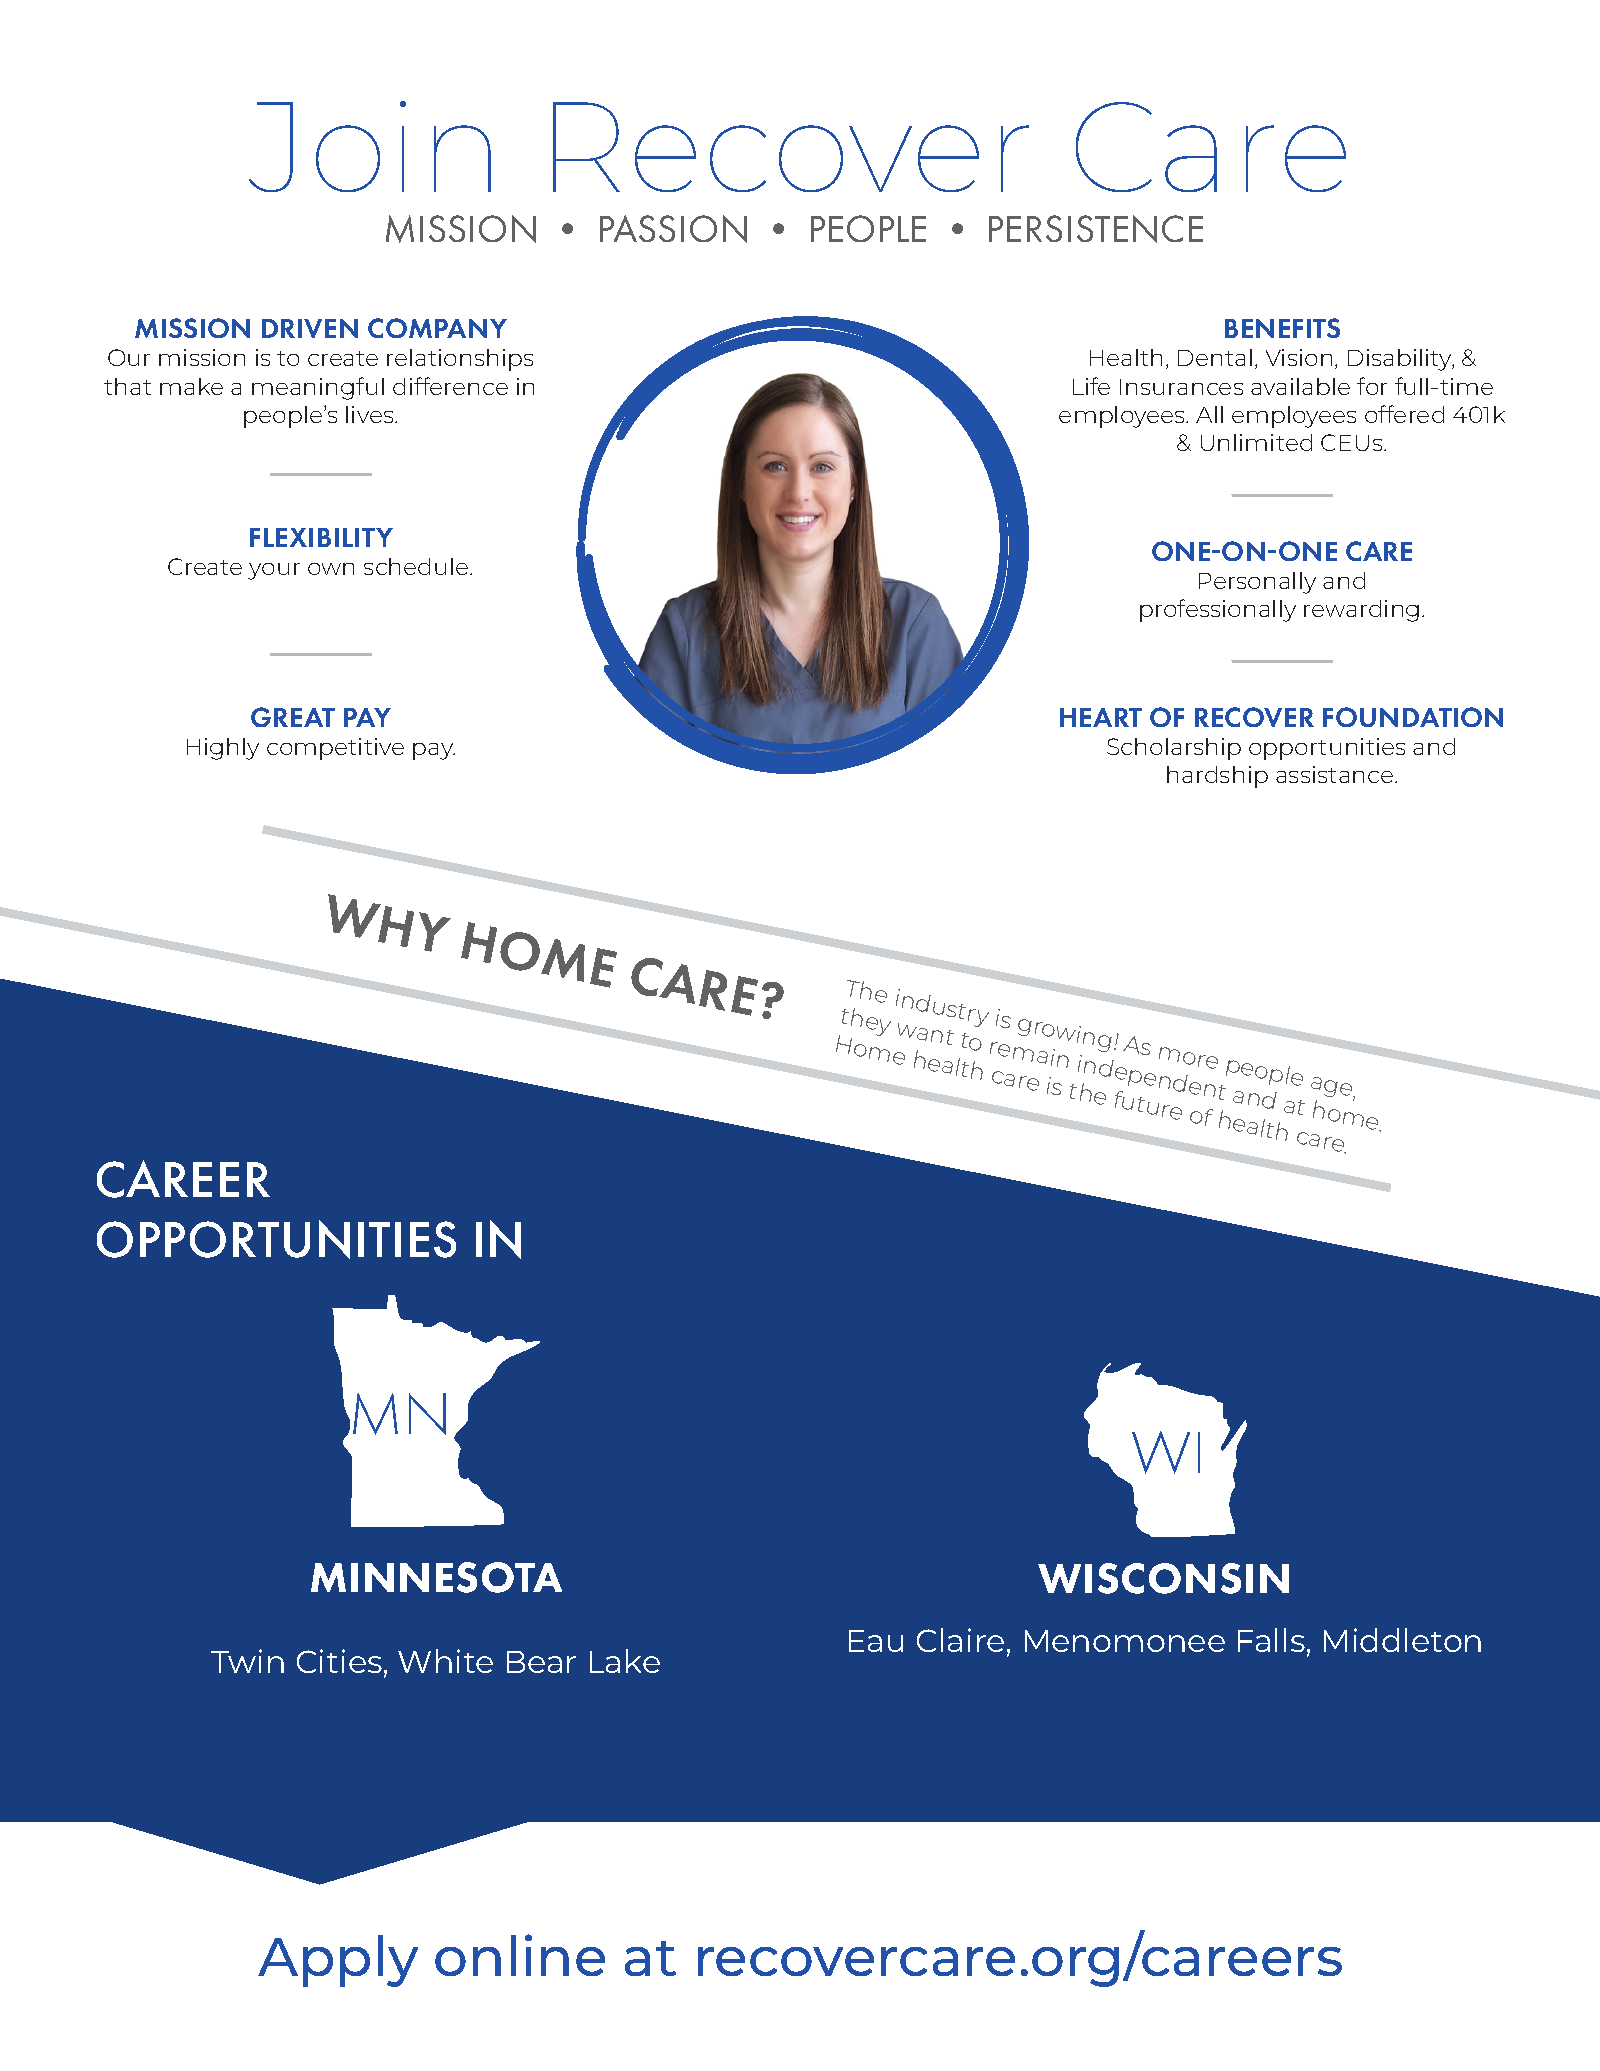 This screenshot has width=1600, height=2071. Describe the element at coordinates (338, 1961) in the screenshot. I see `Apply` at that location.
